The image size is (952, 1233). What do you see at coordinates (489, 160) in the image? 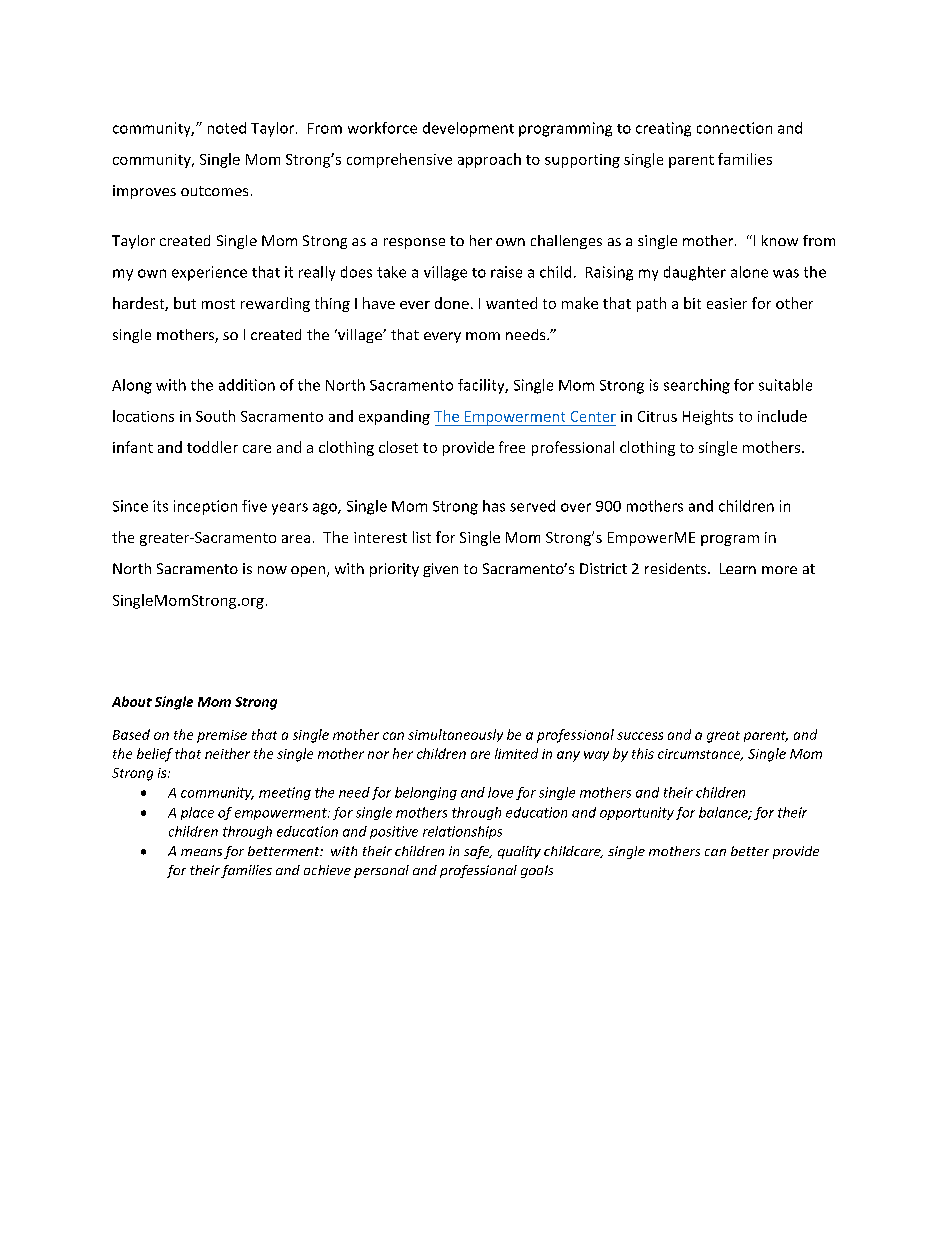
I see `approach` at bounding box center [489, 160].
